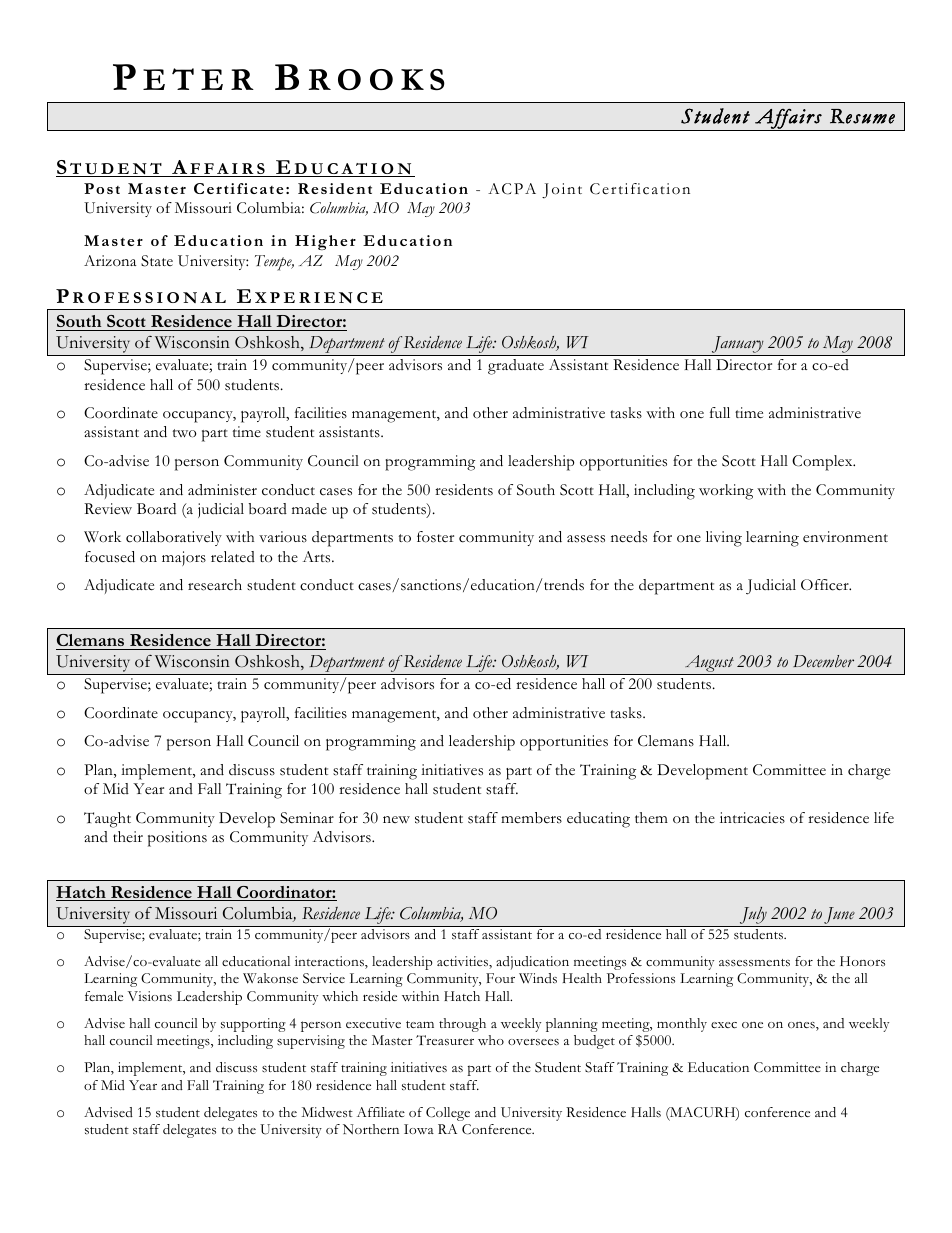  I want to click on ETER, so click(198, 79).
